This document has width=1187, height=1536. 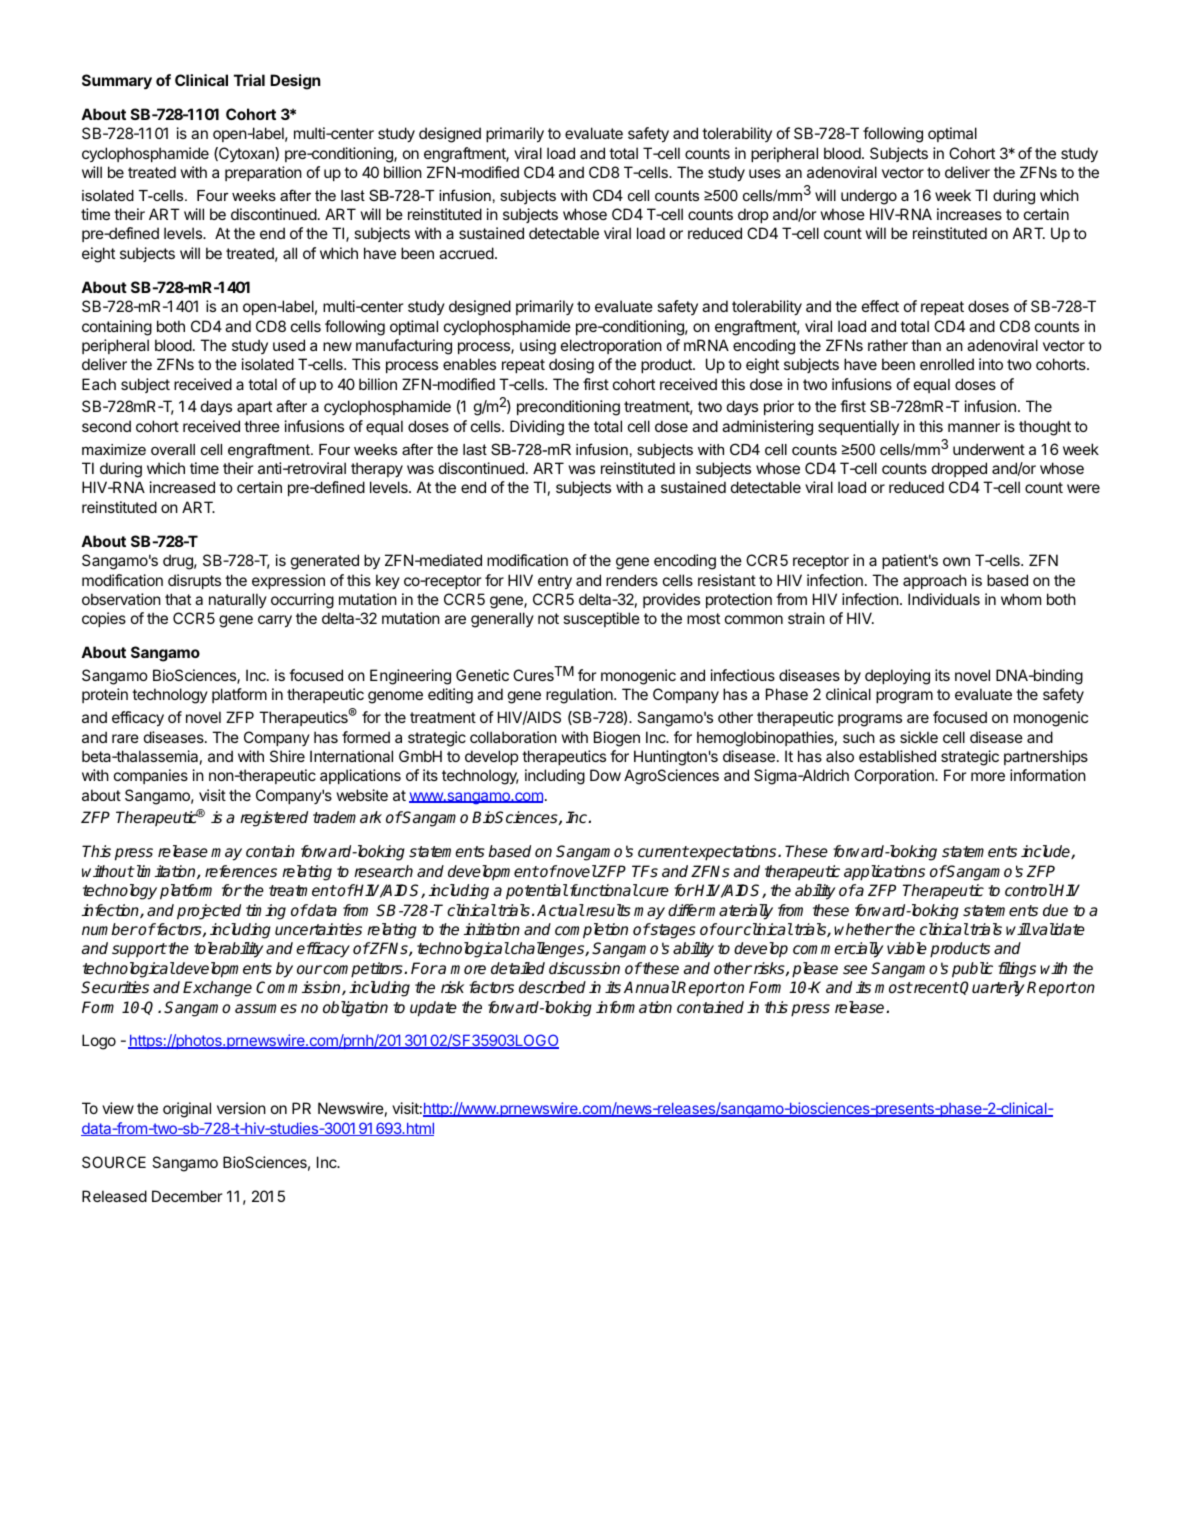 What do you see at coordinates (173, 449) in the document?
I see `overall` at bounding box center [173, 449].
